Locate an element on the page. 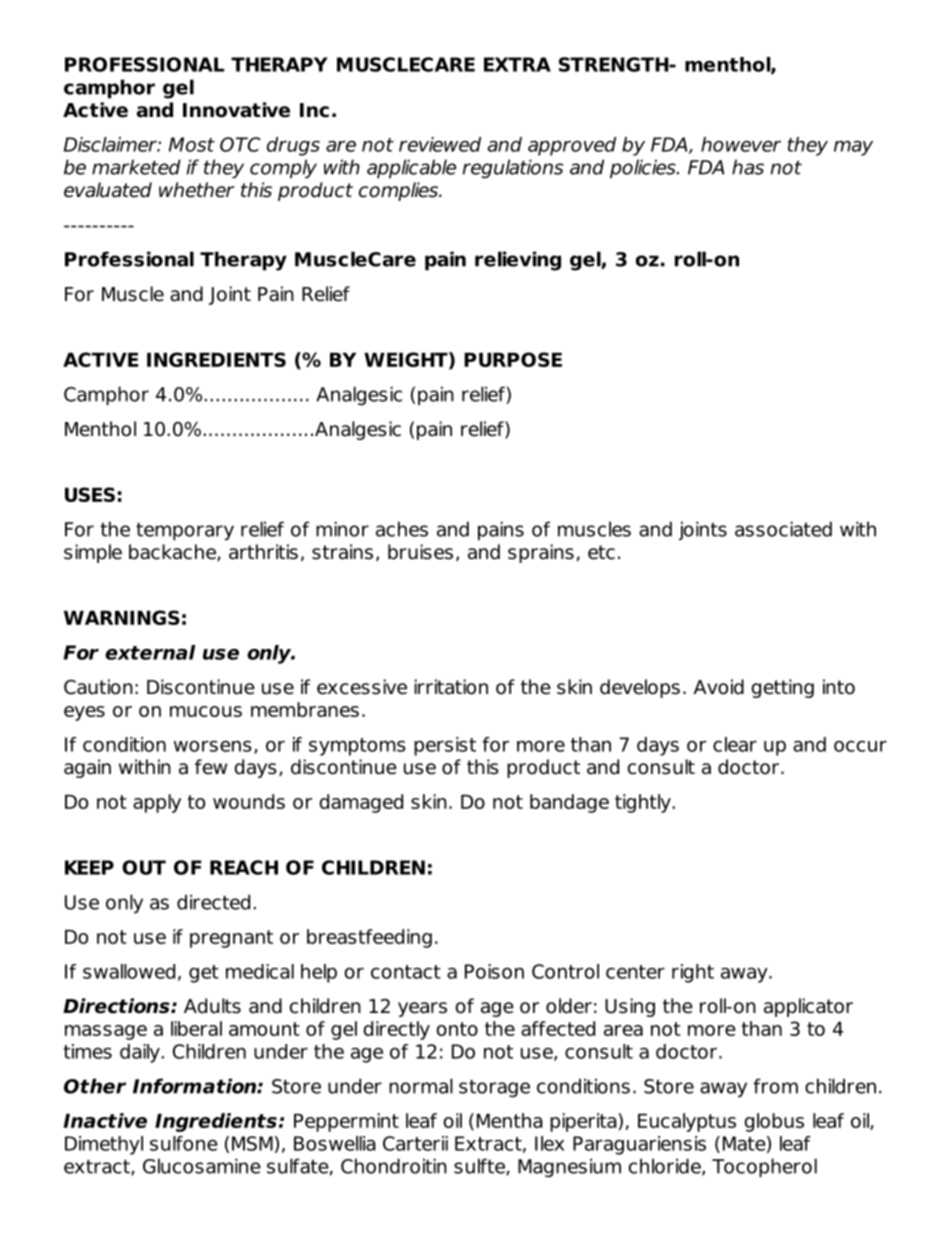 The image size is (952, 1233). associated is located at coordinates (783, 529).
